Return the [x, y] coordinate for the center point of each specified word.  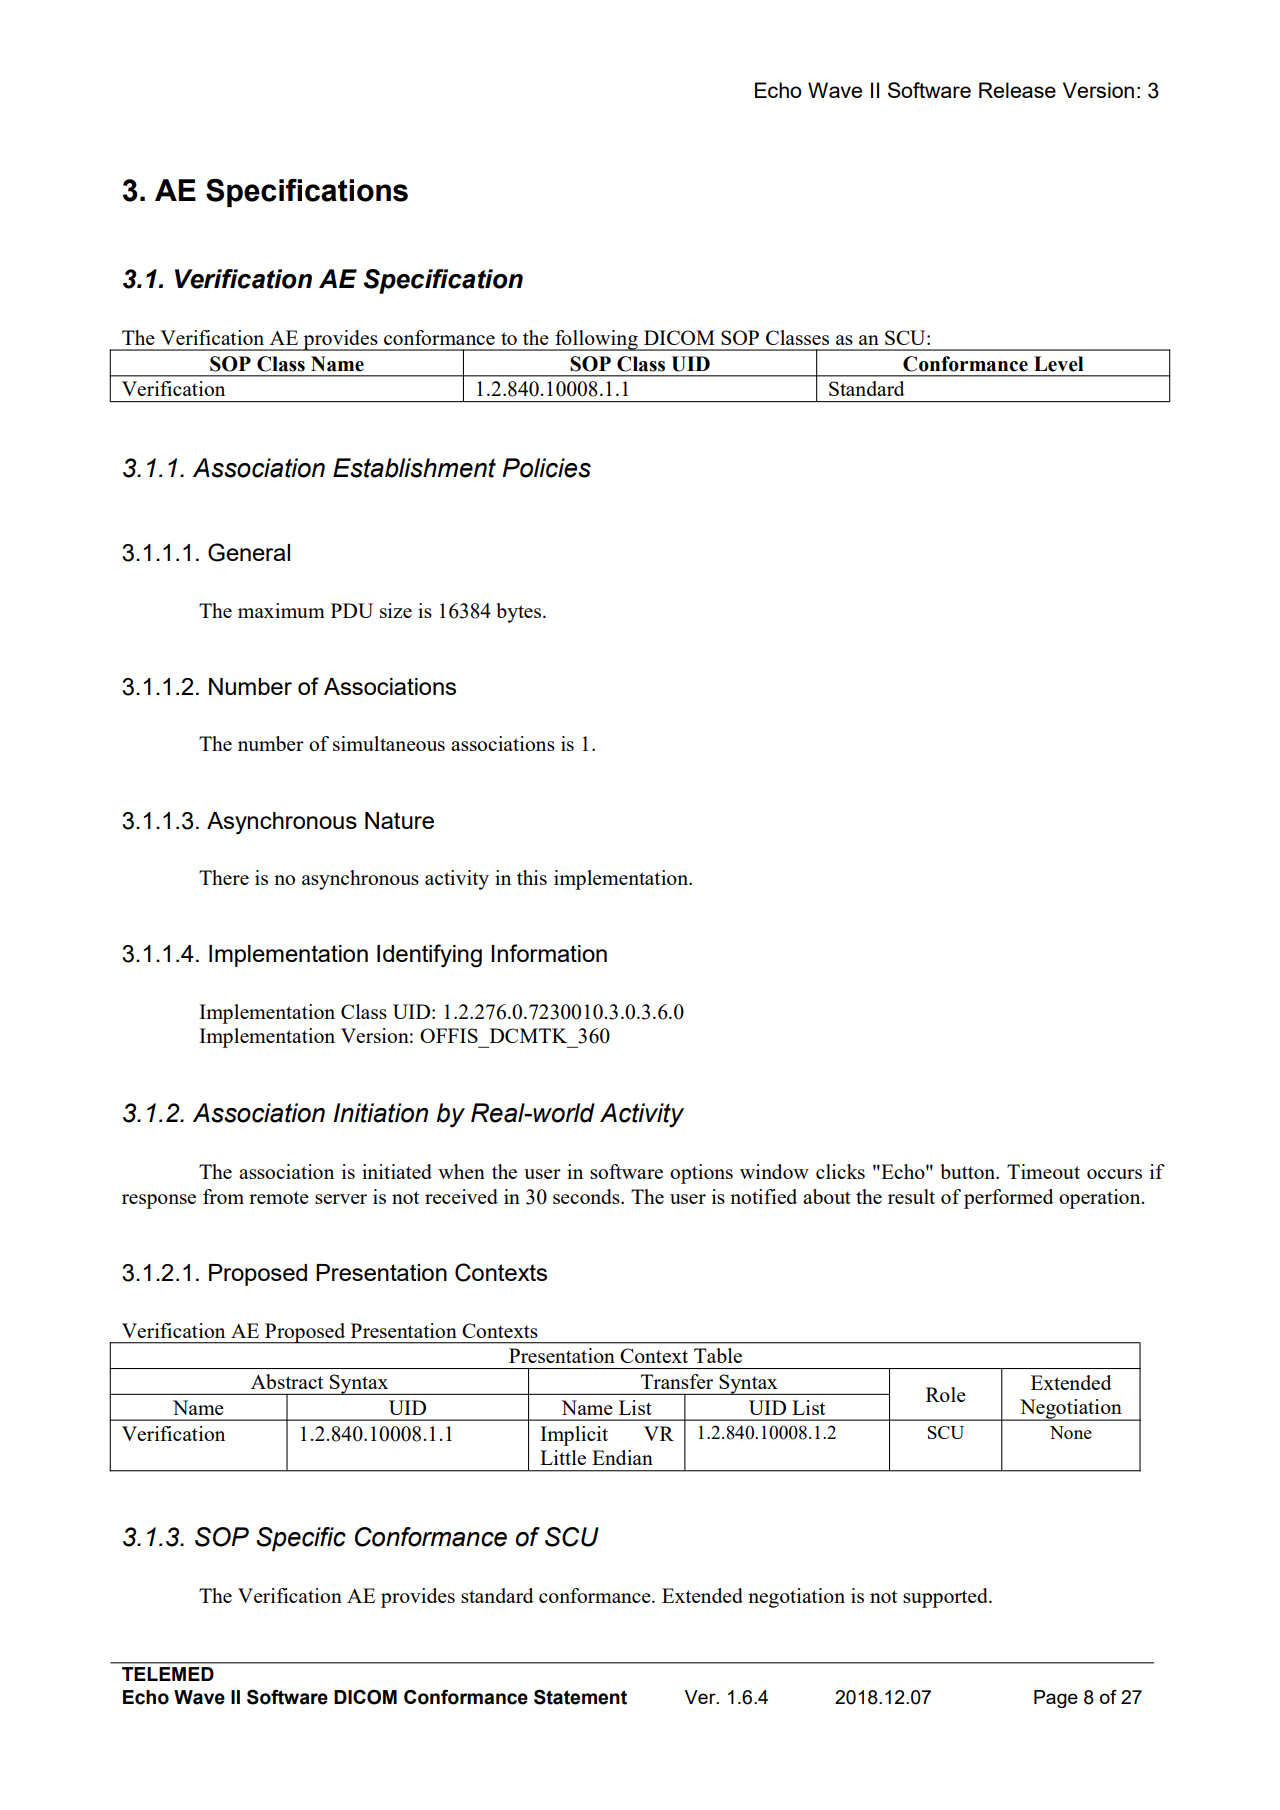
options [701, 1174]
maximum [281, 610]
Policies [546, 468]
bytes [520, 613]
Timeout [1043, 1171]
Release [1017, 90]
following [596, 340]
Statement [580, 1697]
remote [279, 1197]
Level [1058, 364]
